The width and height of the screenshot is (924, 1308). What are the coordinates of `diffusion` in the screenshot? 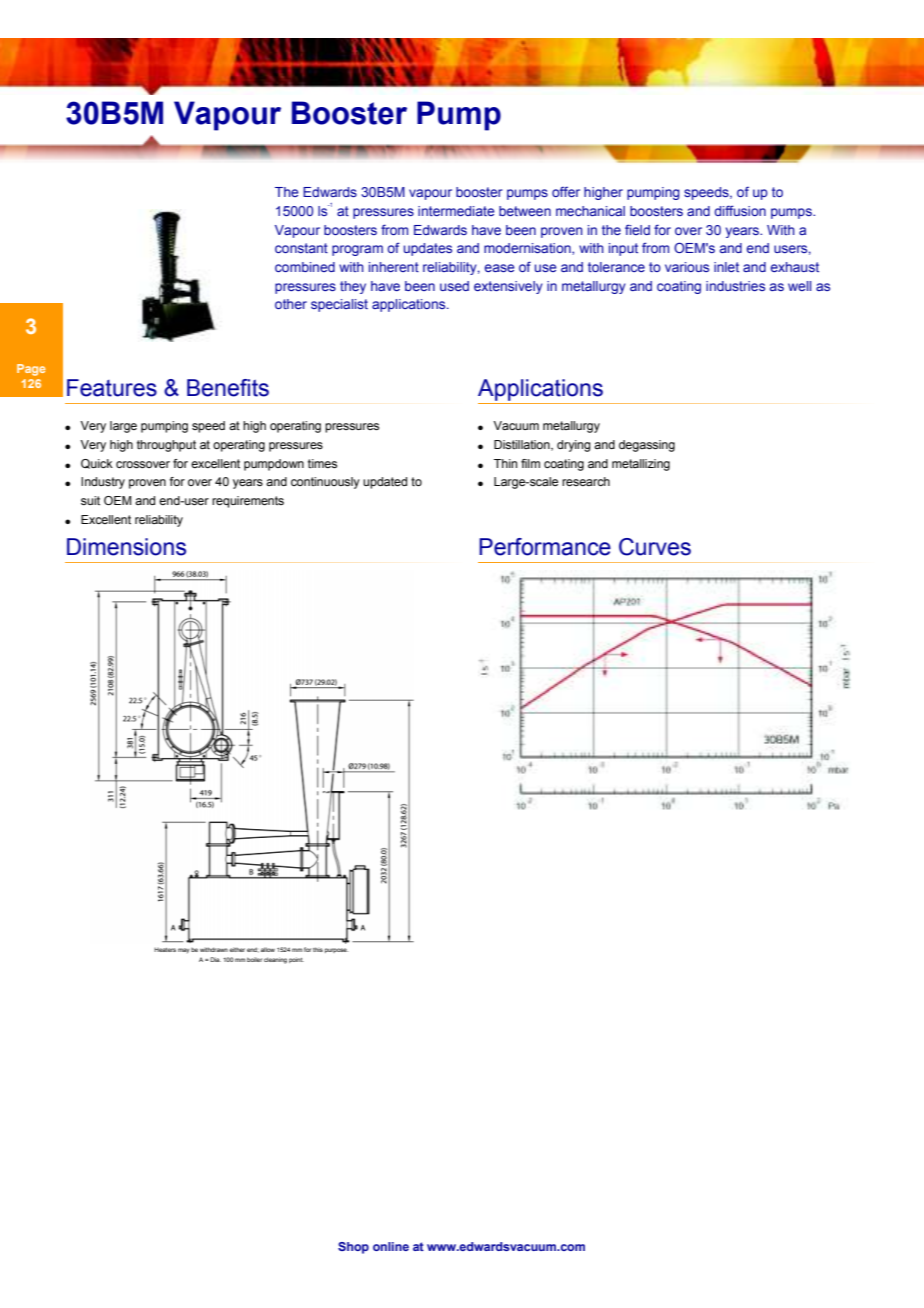 It's located at (740, 210).
